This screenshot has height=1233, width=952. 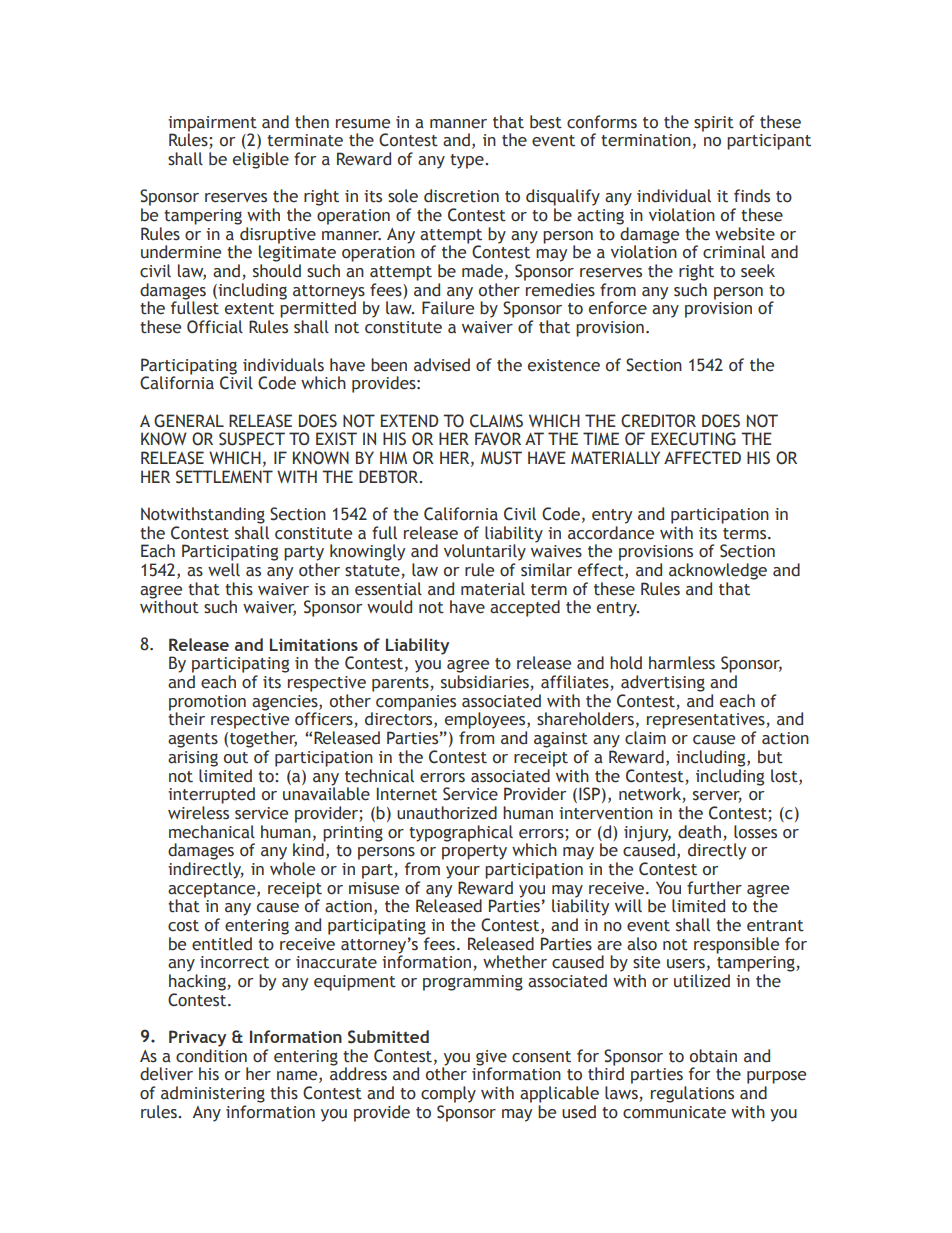 What do you see at coordinates (213, 1094) in the screenshot?
I see `administering` at bounding box center [213, 1094].
